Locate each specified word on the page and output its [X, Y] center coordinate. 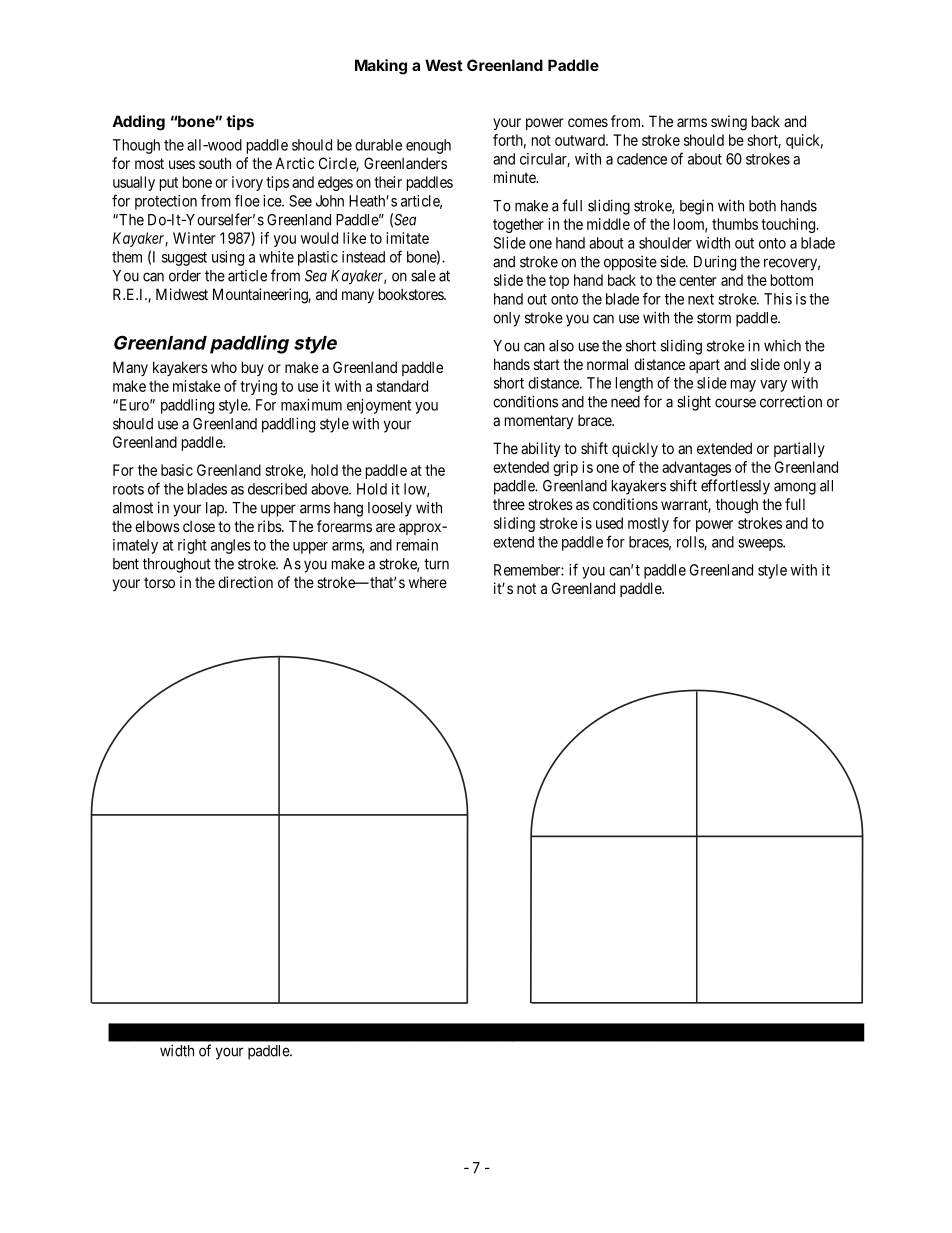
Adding [138, 123]
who [224, 367]
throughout [177, 565]
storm [714, 318]
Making [381, 67]
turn [436, 564]
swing [729, 123]
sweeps [761, 545]
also [561, 346]
